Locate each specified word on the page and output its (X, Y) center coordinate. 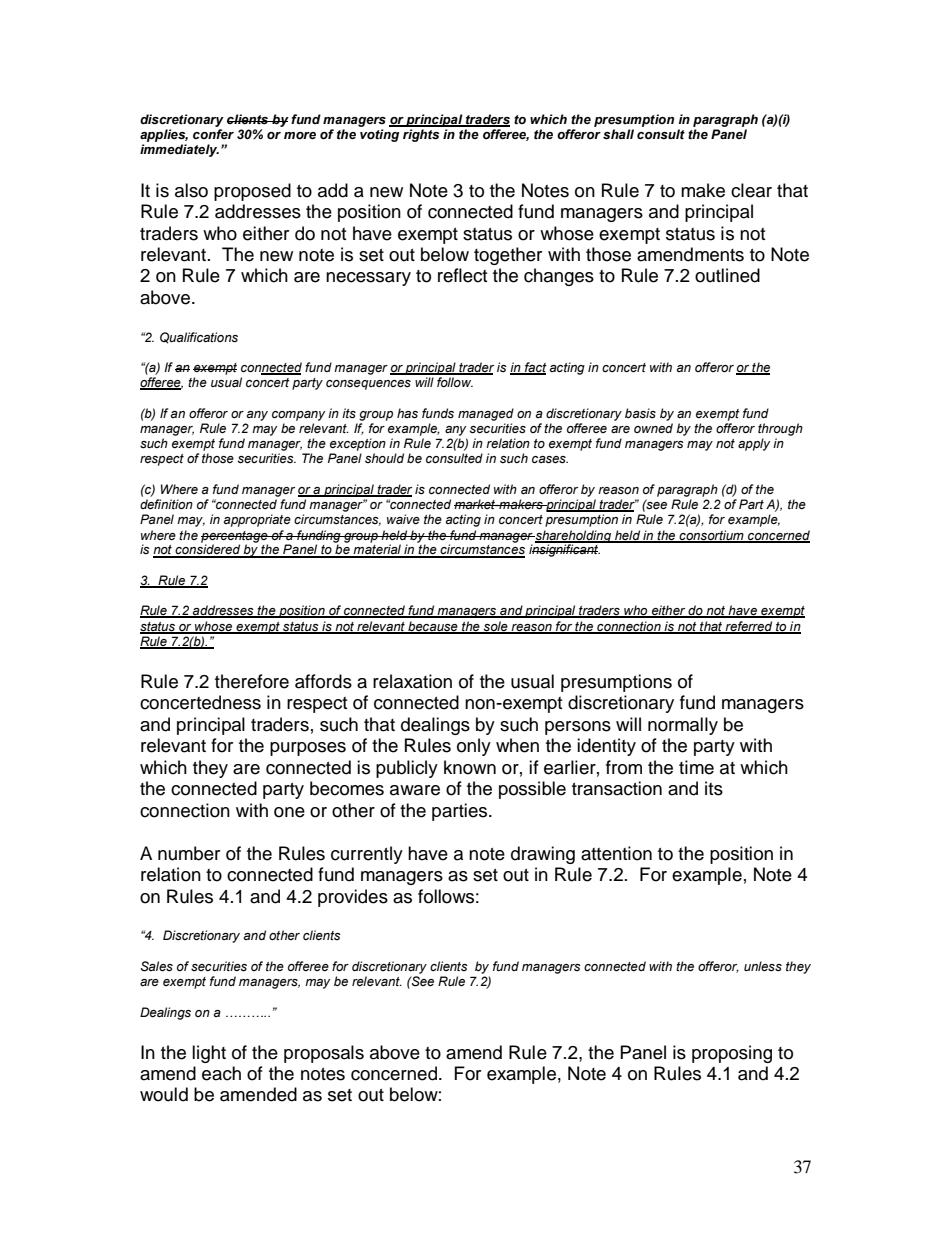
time (696, 767)
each (221, 1073)
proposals (324, 1054)
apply (754, 444)
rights (421, 135)
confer (213, 134)
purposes (308, 749)
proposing (732, 1054)
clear (751, 190)
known (470, 767)
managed (486, 414)
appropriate (257, 520)
